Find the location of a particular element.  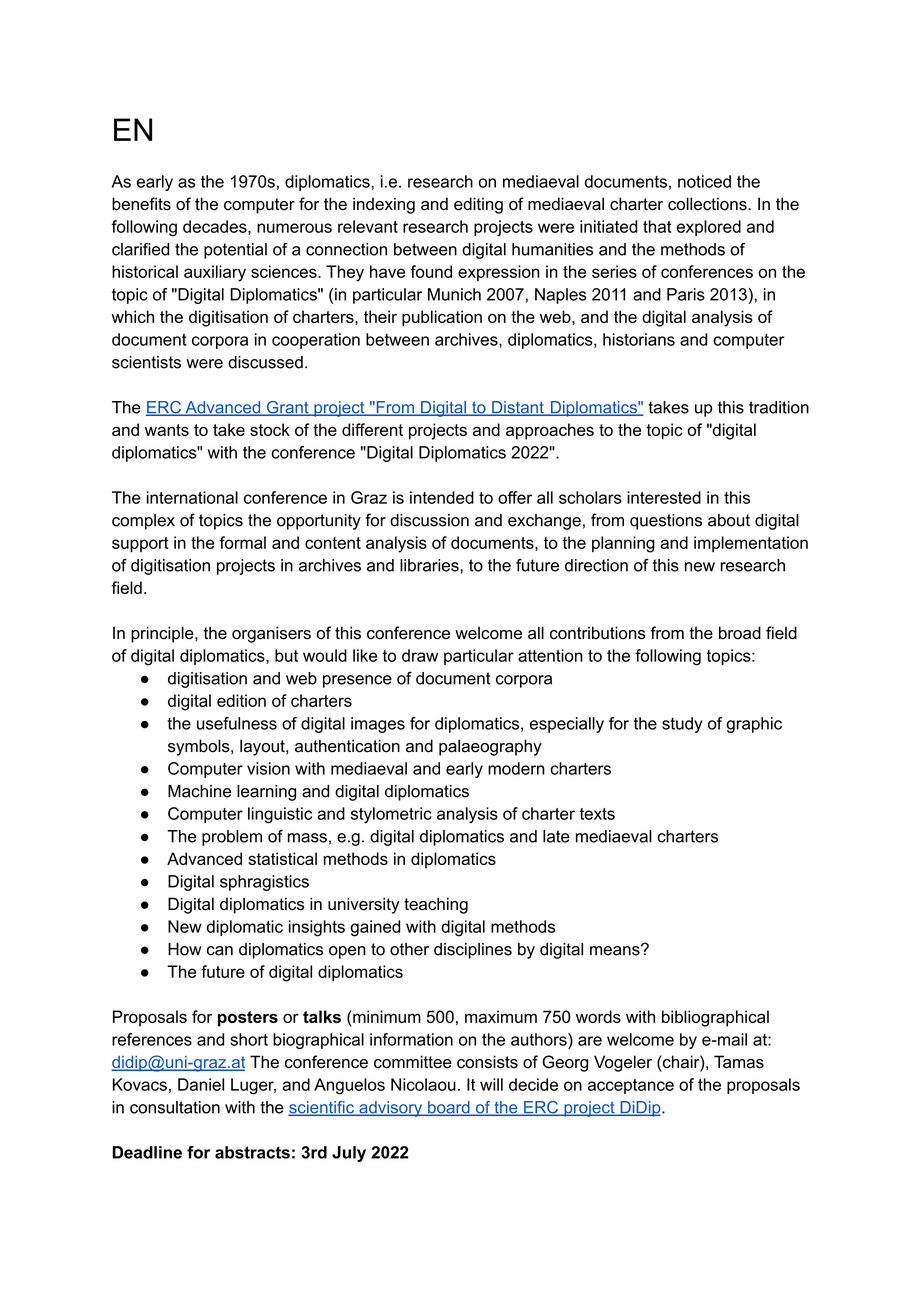

potential is located at coordinates (235, 251).
